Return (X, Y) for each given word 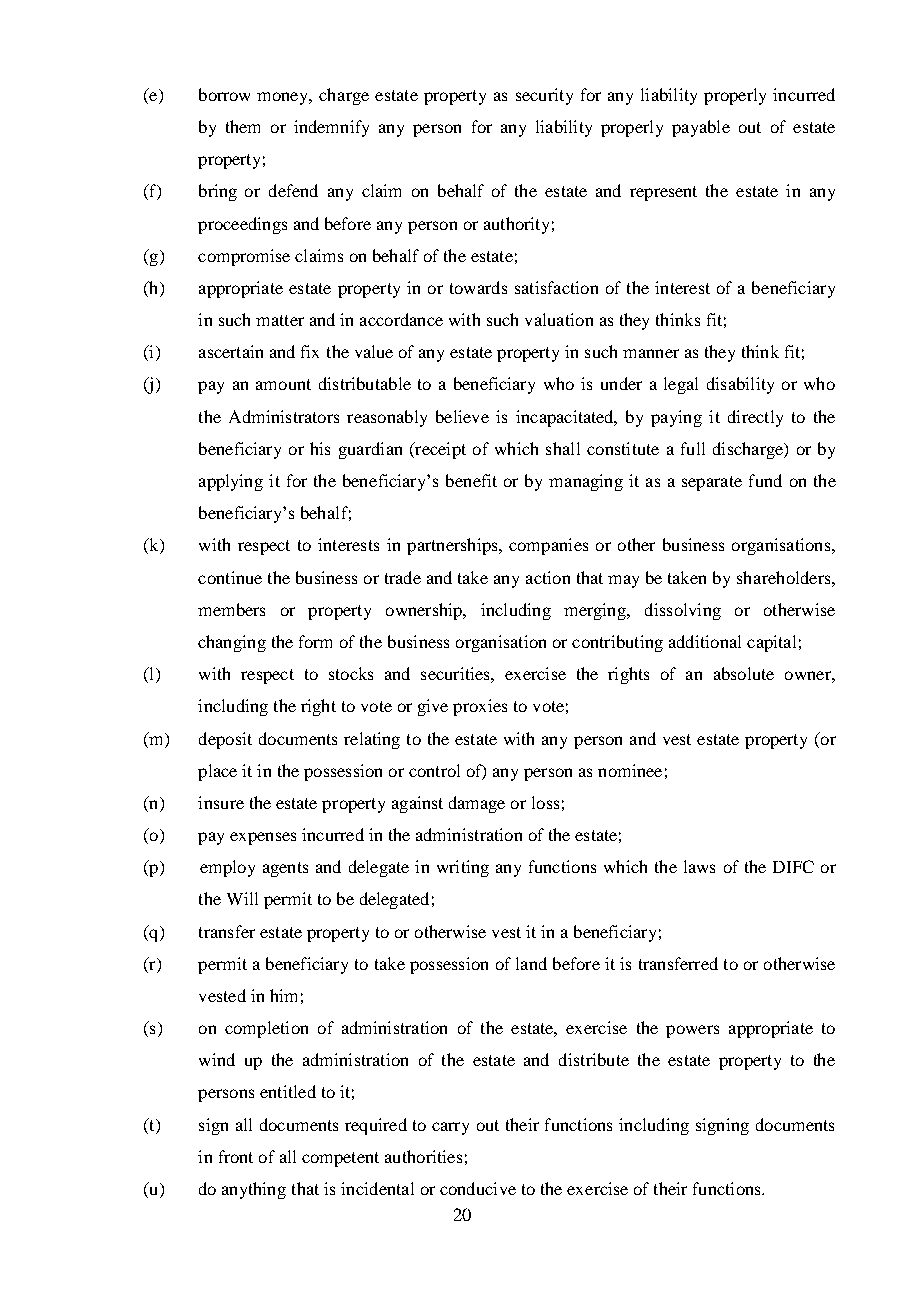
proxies (480, 707)
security (544, 96)
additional (705, 641)
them (243, 126)
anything (254, 1190)
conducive (478, 1188)
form (315, 641)
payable (701, 128)
